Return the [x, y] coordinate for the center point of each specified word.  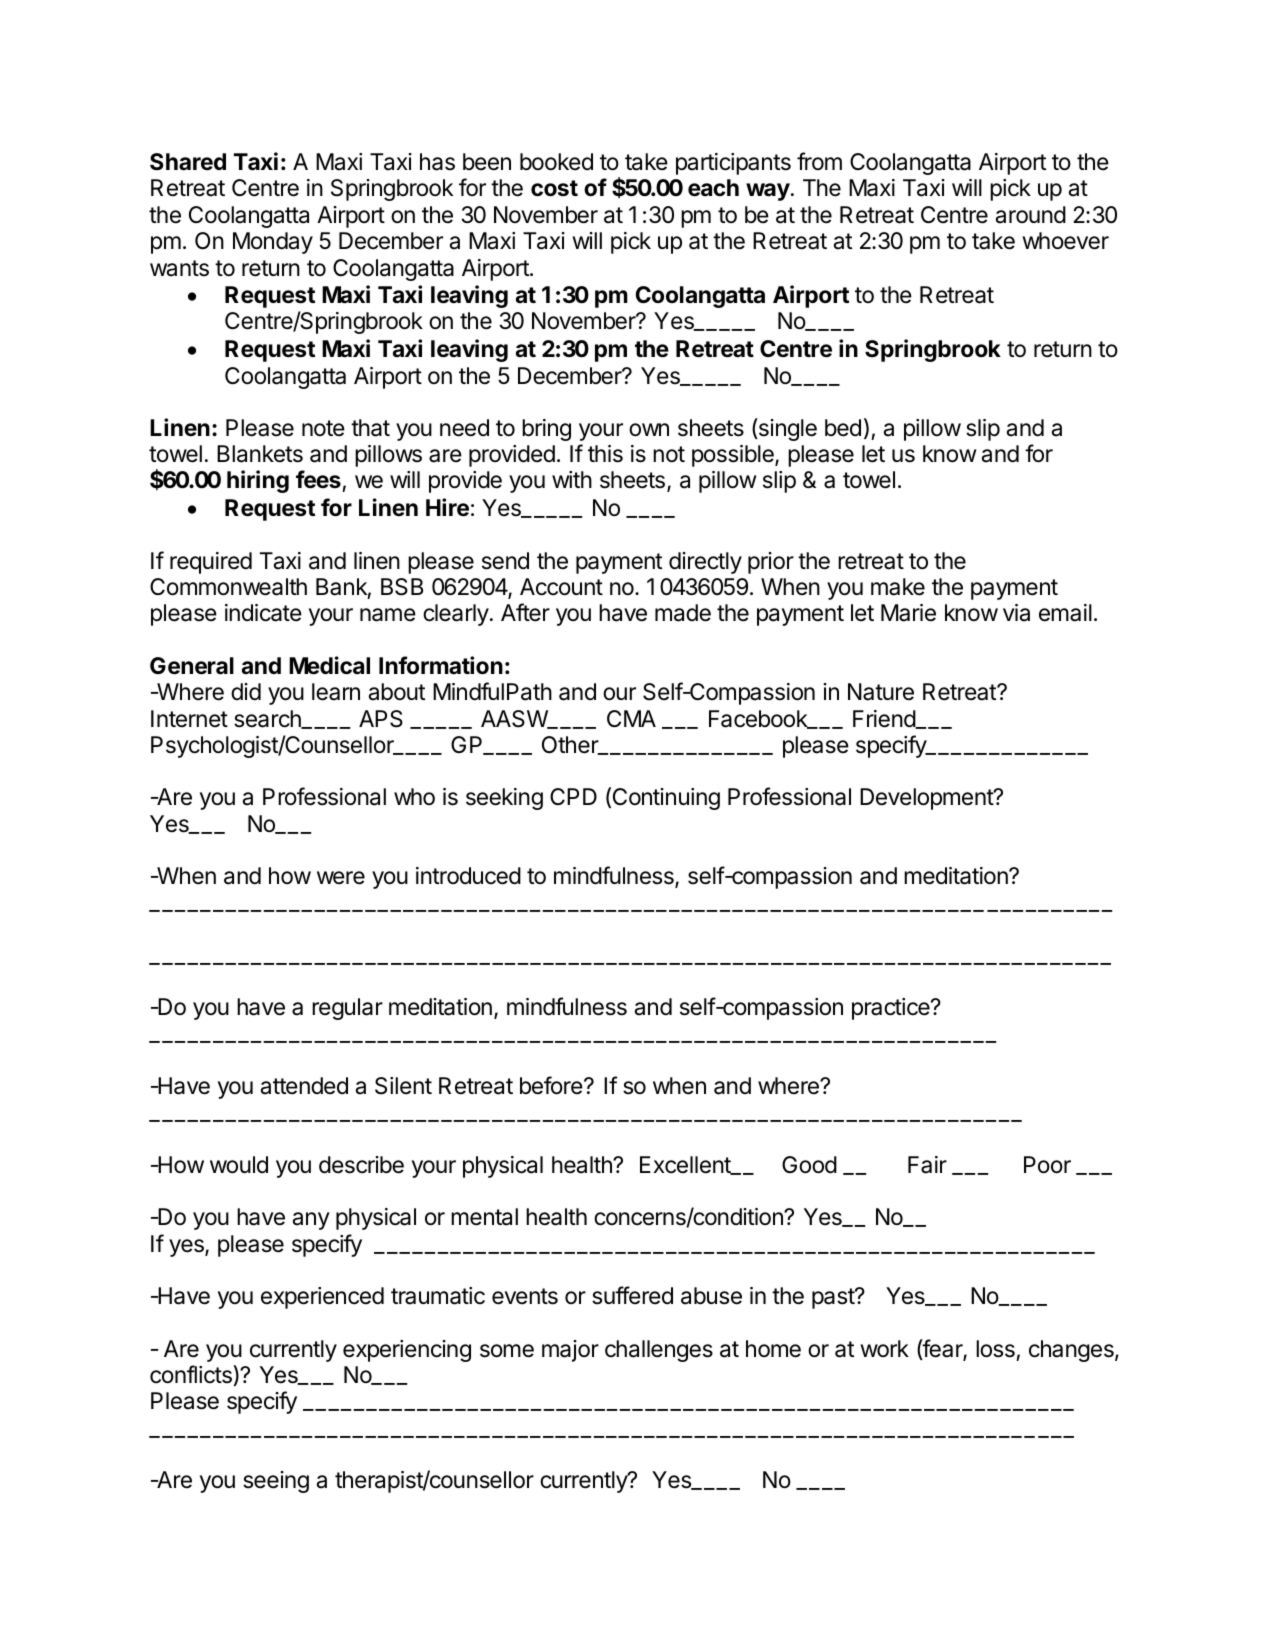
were [341, 878]
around [1031, 215]
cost [554, 188]
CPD [573, 796]
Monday [273, 243]
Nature [881, 692]
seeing [276, 1482]
